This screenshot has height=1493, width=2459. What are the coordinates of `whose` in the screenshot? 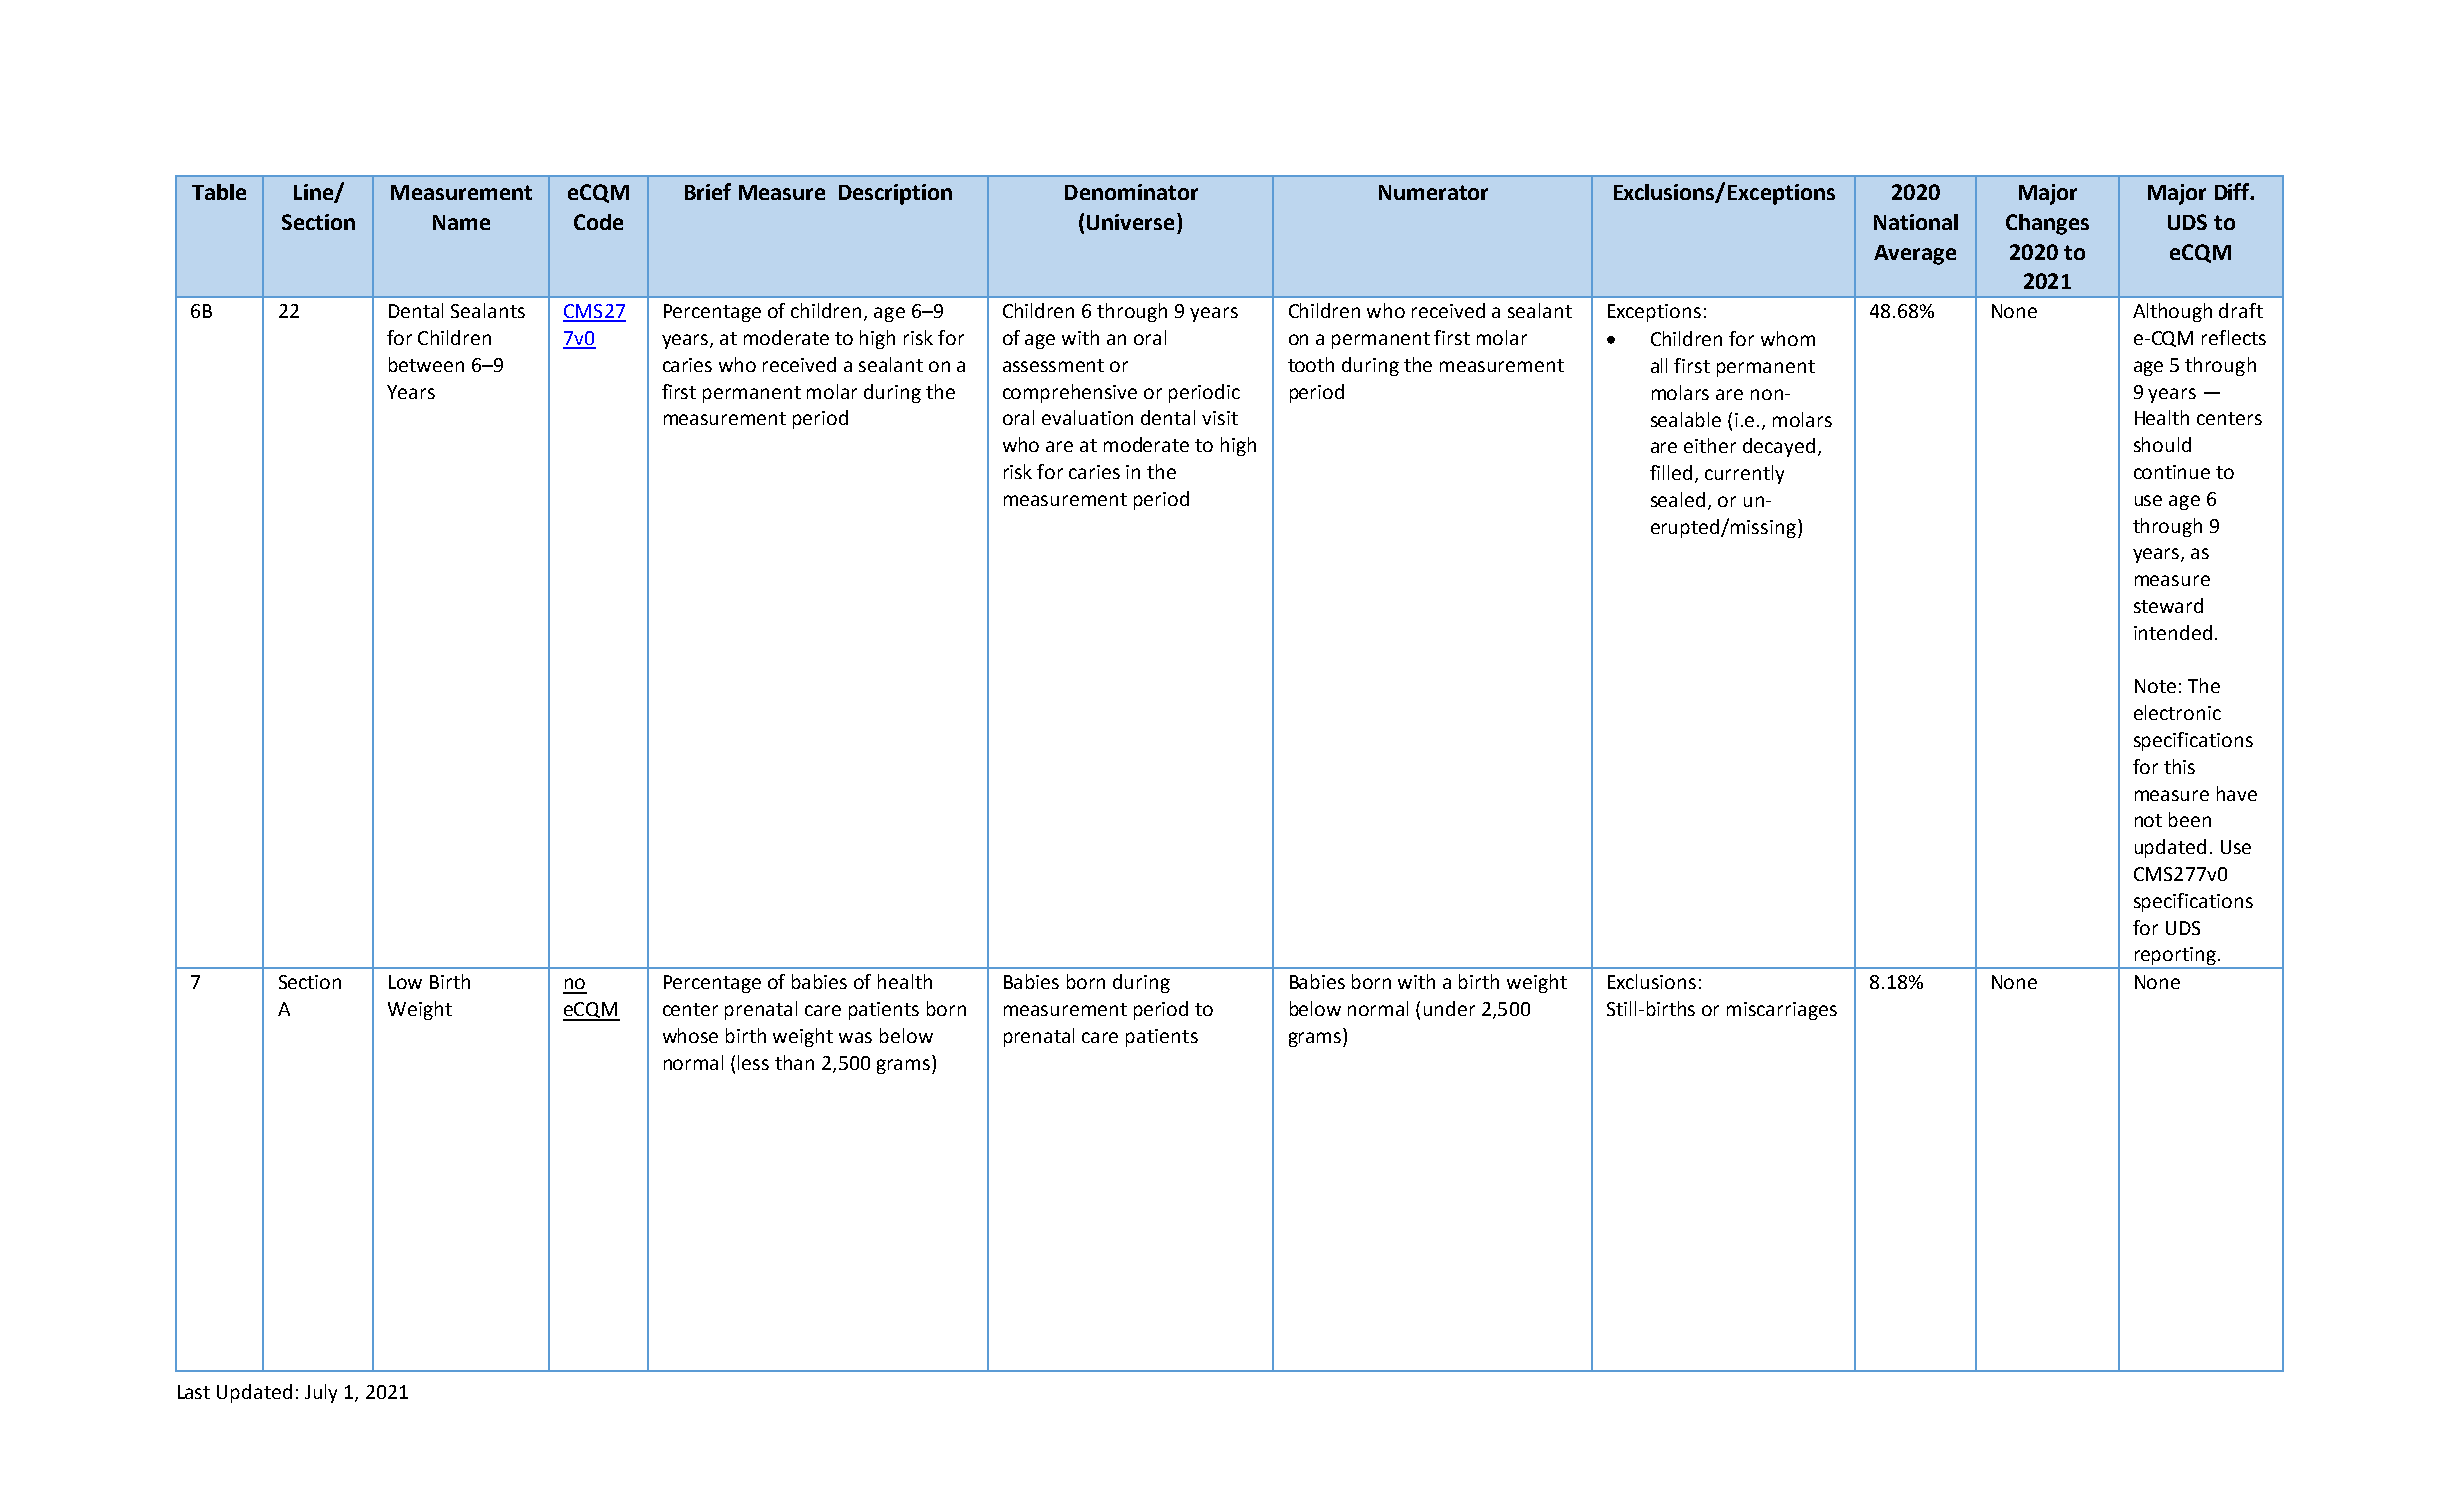 It's located at (690, 1035).
